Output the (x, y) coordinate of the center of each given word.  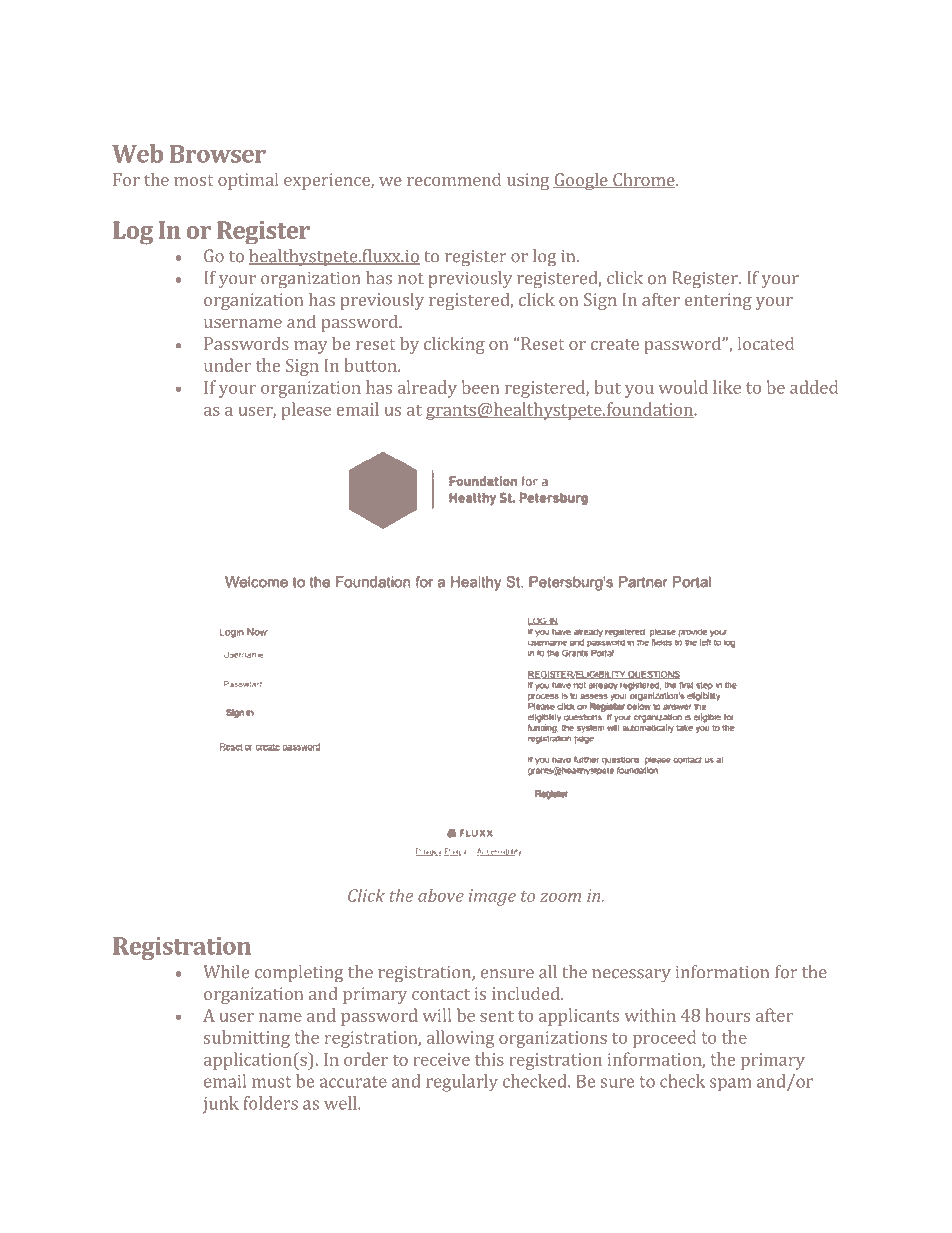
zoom (560, 897)
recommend (454, 179)
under (227, 365)
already (427, 389)
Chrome (644, 180)
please (306, 411)
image (492, 897)
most (193, 180)
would (683, 387)
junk (221, 1105)
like (727, 387)
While (226, 972)
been (480, 387)
